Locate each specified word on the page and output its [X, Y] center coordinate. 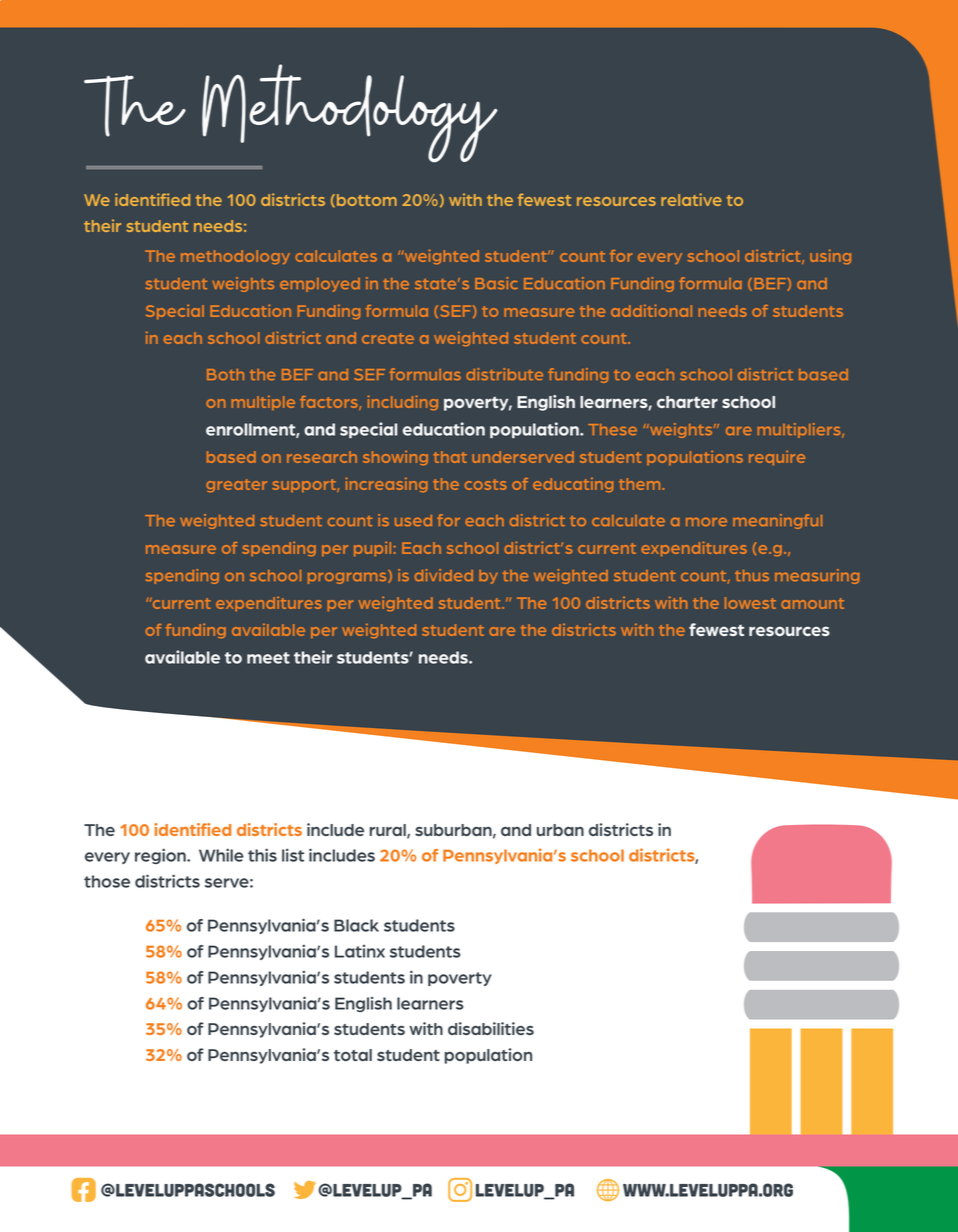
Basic [496, 283]
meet [268, 658]
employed [320, 285]
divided [444, 575]
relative [691, 199]
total [353, 1055]
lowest [750, 603]
